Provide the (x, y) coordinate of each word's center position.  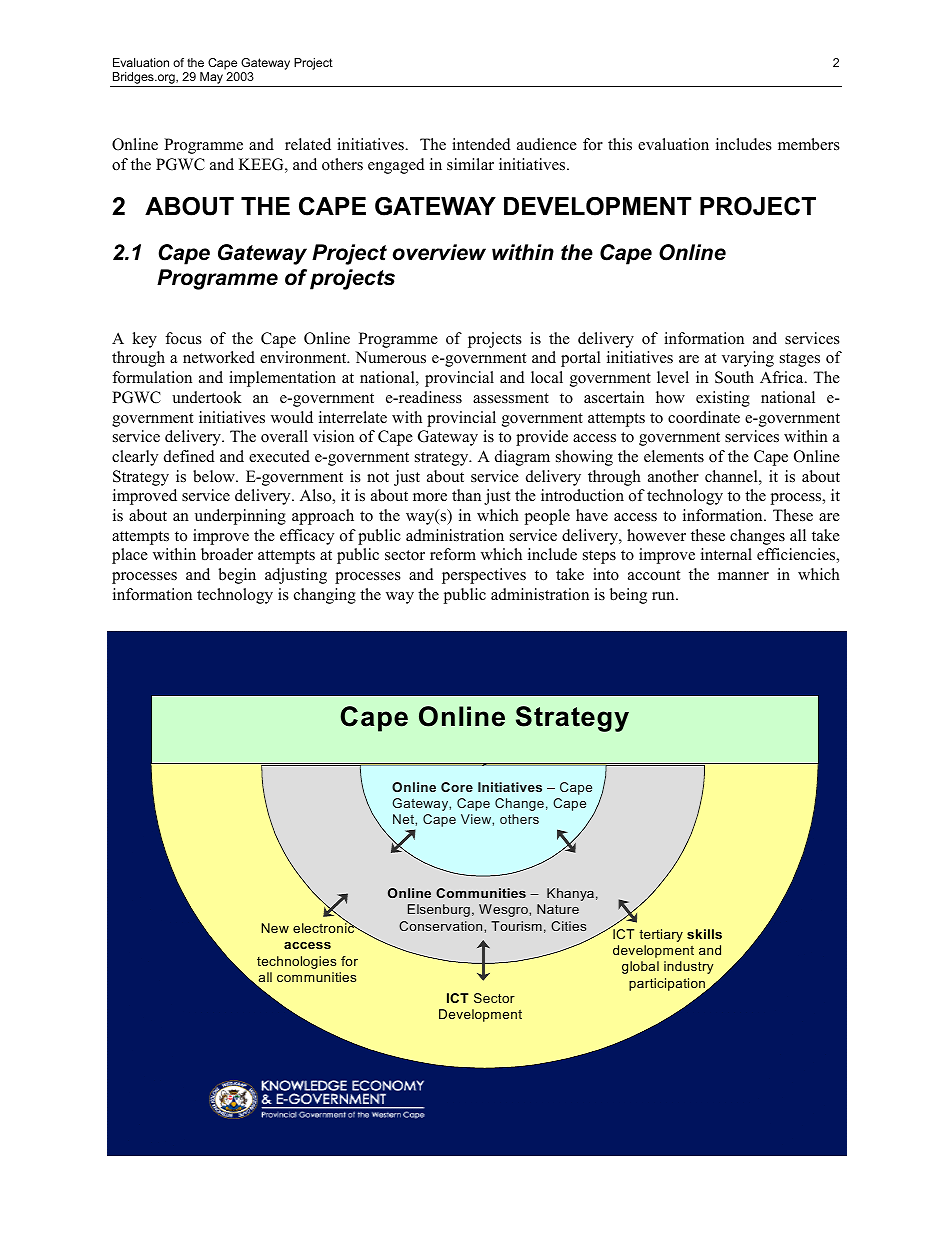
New (275, 928)
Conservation (442, 926)
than (466, 495)
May (211, 79)
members (809, 144)
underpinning (240, 517)
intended (481, 144)
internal (726, 554)
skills (704, 934)
